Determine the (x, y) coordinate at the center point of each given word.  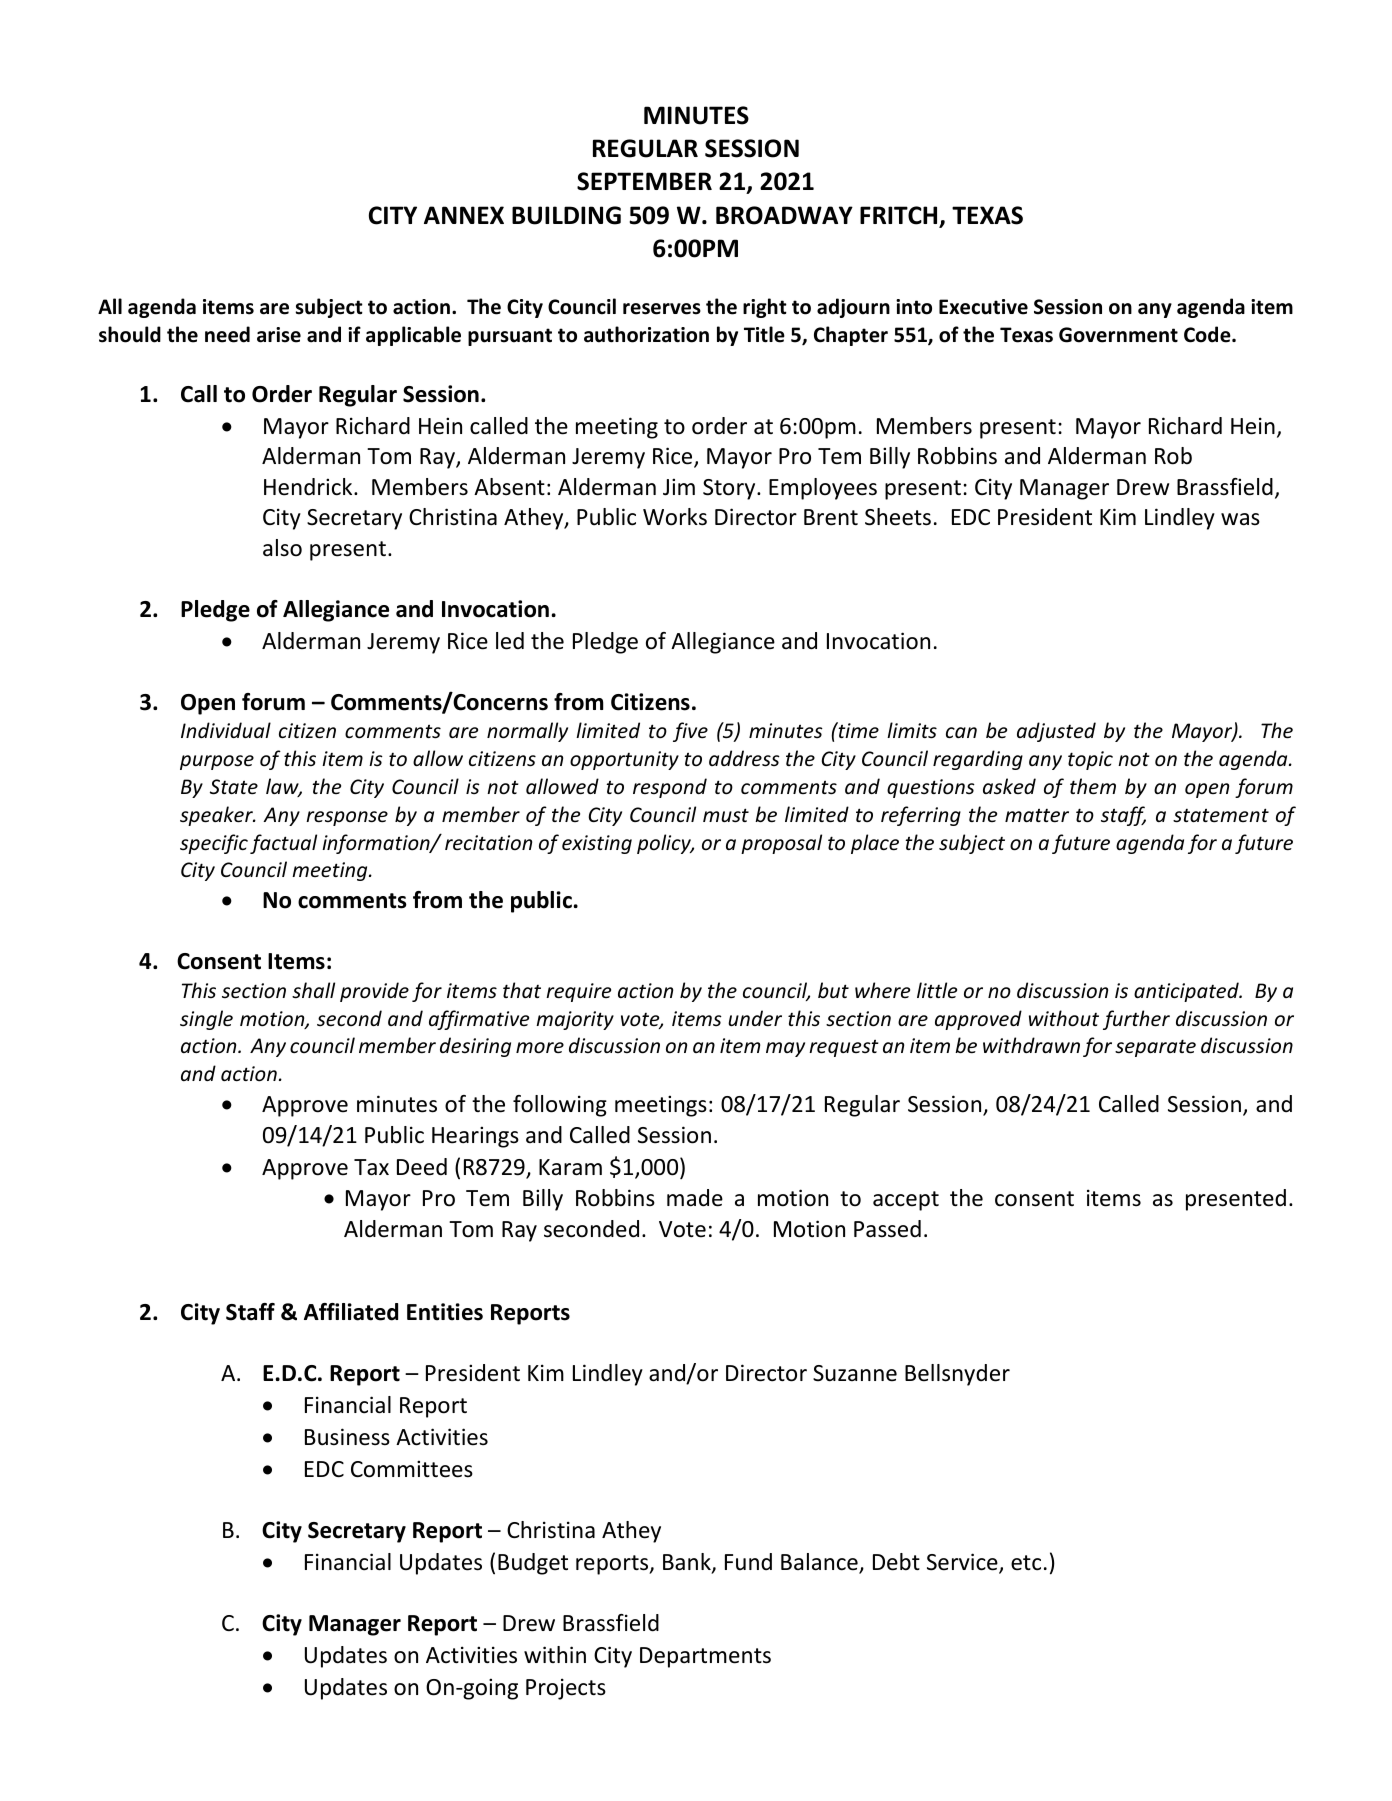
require (578, 992)
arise (279, 335)
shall (313, 990)
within (555, 1654)
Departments (705, 1657)
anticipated (1187, 992)
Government (1118, 335)
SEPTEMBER (644, 181)
